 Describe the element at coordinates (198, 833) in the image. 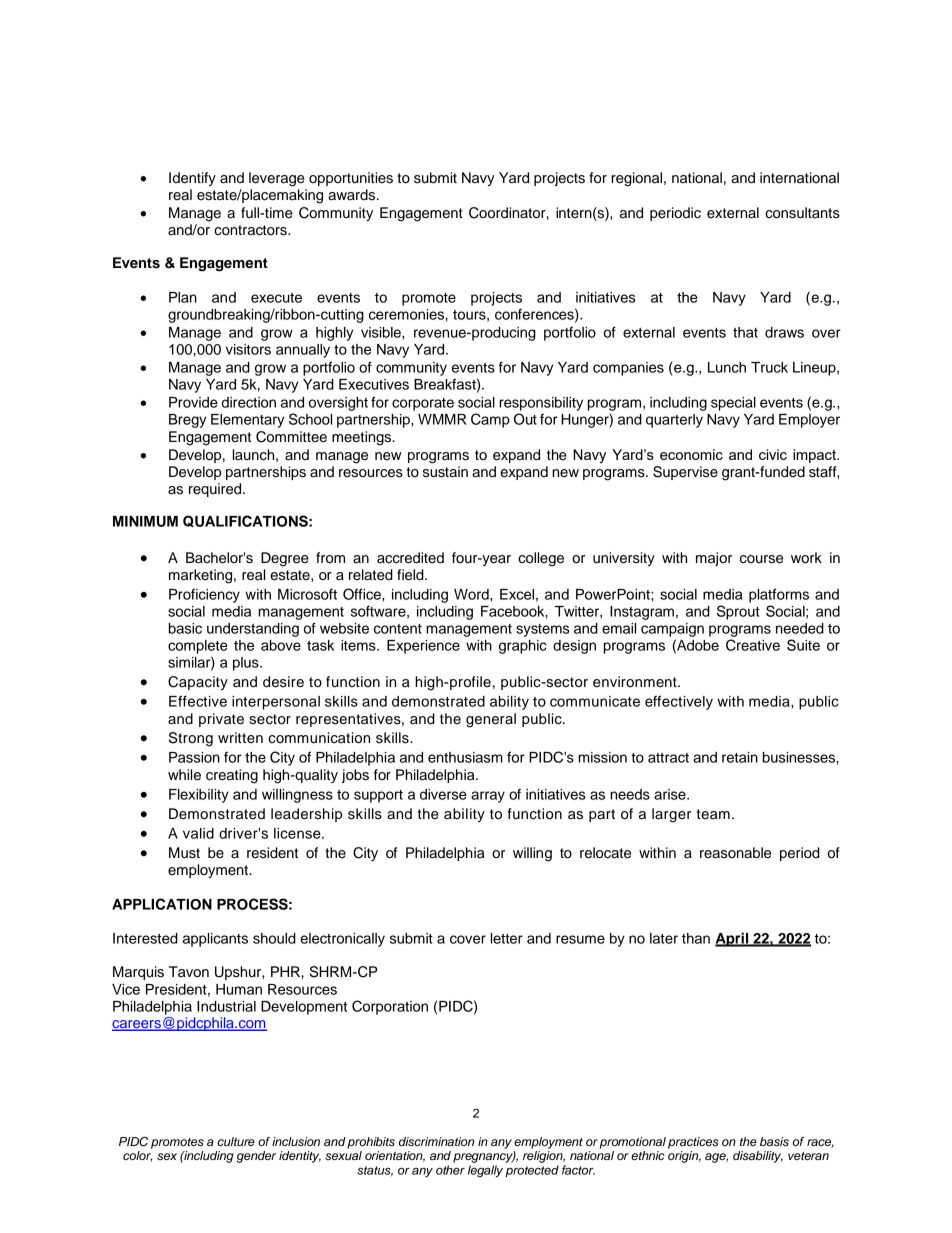

I see `valid` at that location.
